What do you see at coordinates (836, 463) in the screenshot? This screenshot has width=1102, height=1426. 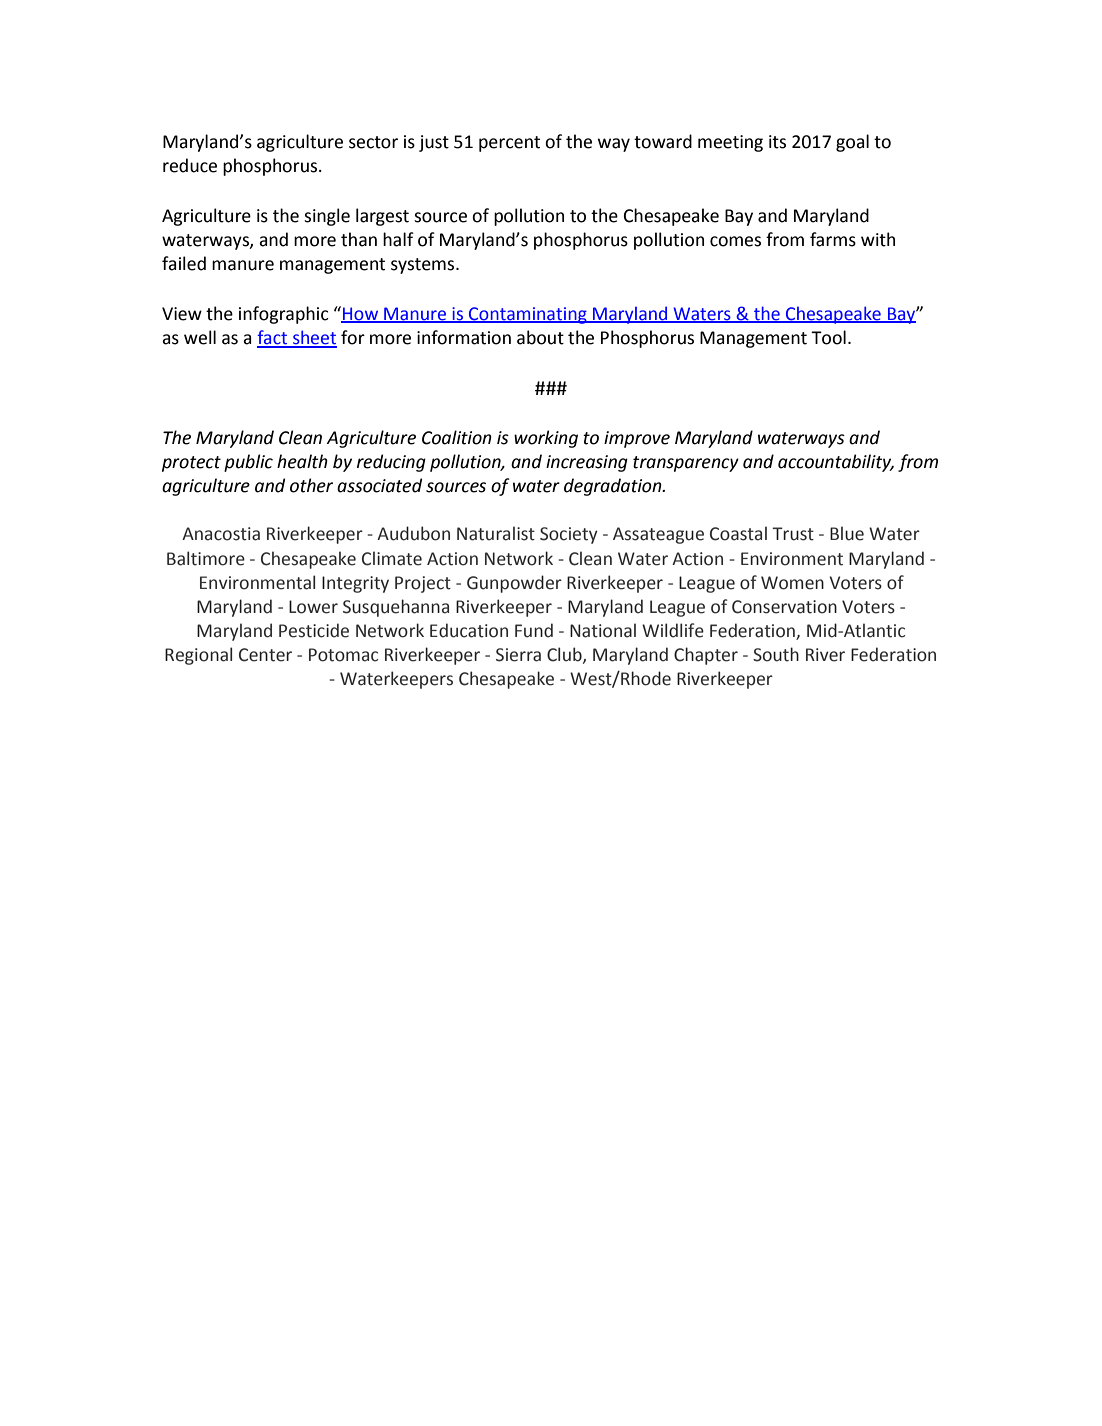 I see `accountability` at bounding box center [836, 463].
